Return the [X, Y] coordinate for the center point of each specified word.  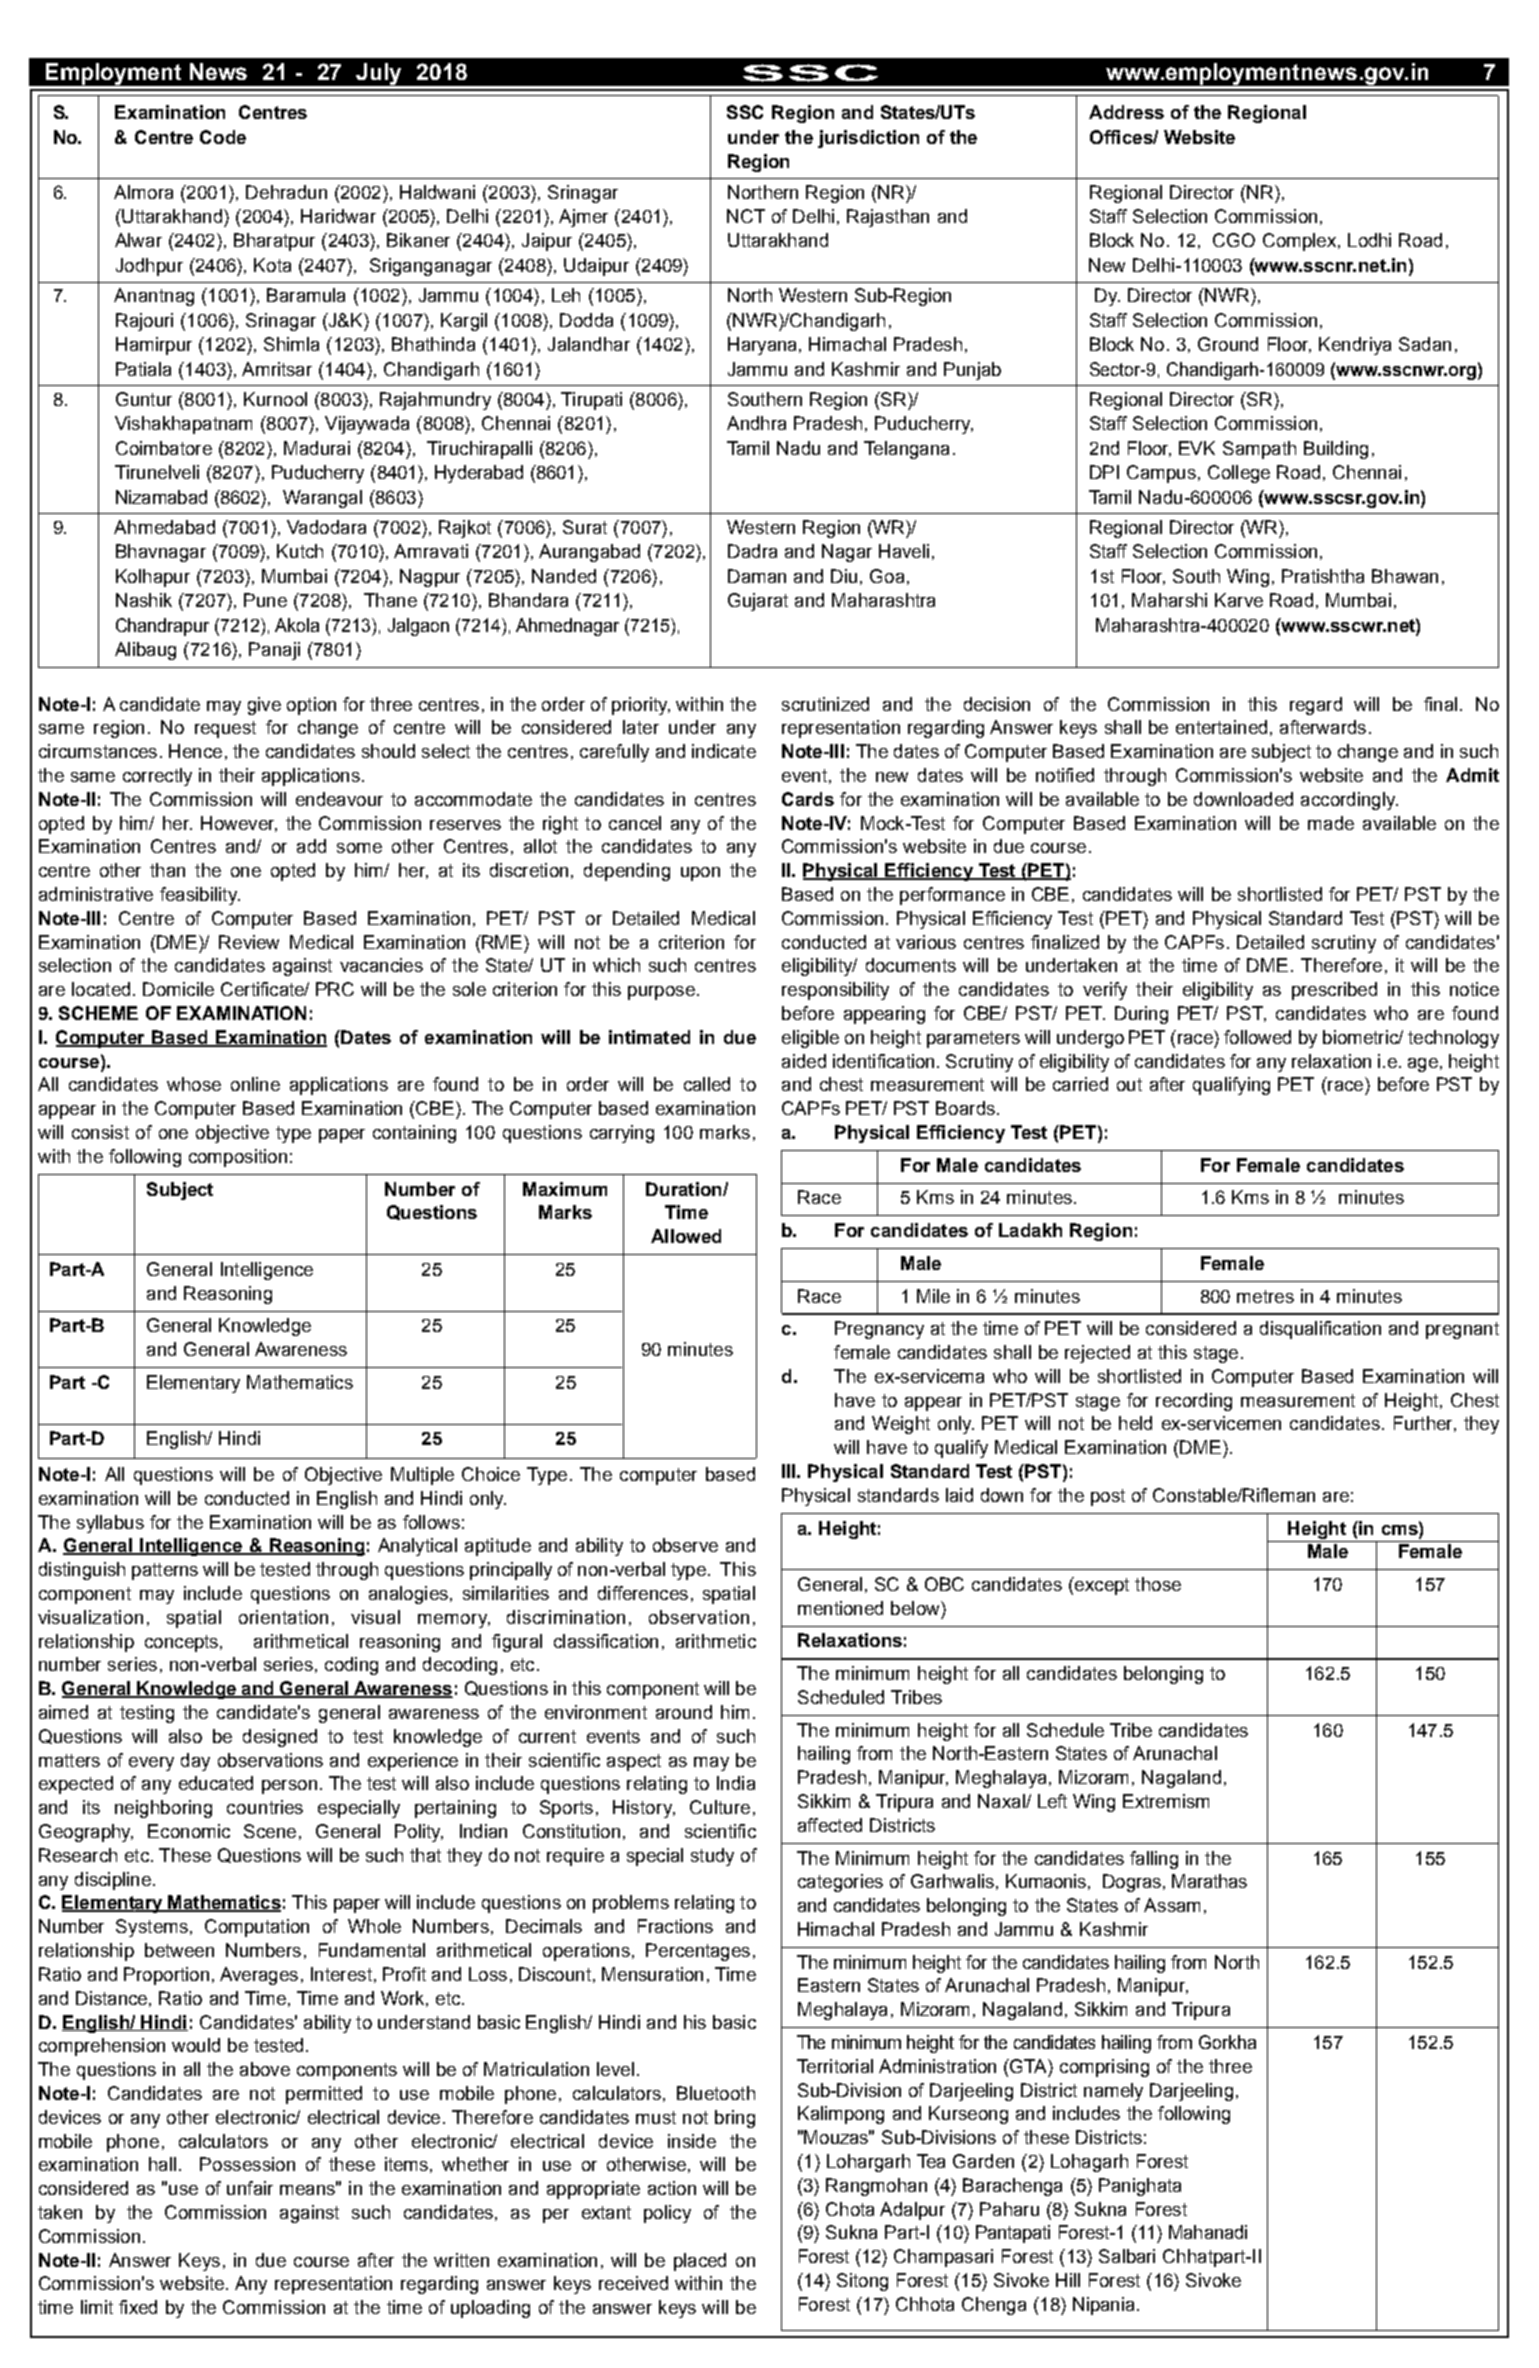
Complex [1299, 242]
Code [223, 137]
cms [1401, 1528]
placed [700, 2262]
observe [685, 1545]
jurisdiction [868, 139]
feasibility [199, 896]
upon [700, 874]
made [1331, 823]
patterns [165, 1571]
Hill [1068, 2280]
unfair [250, 2188]
